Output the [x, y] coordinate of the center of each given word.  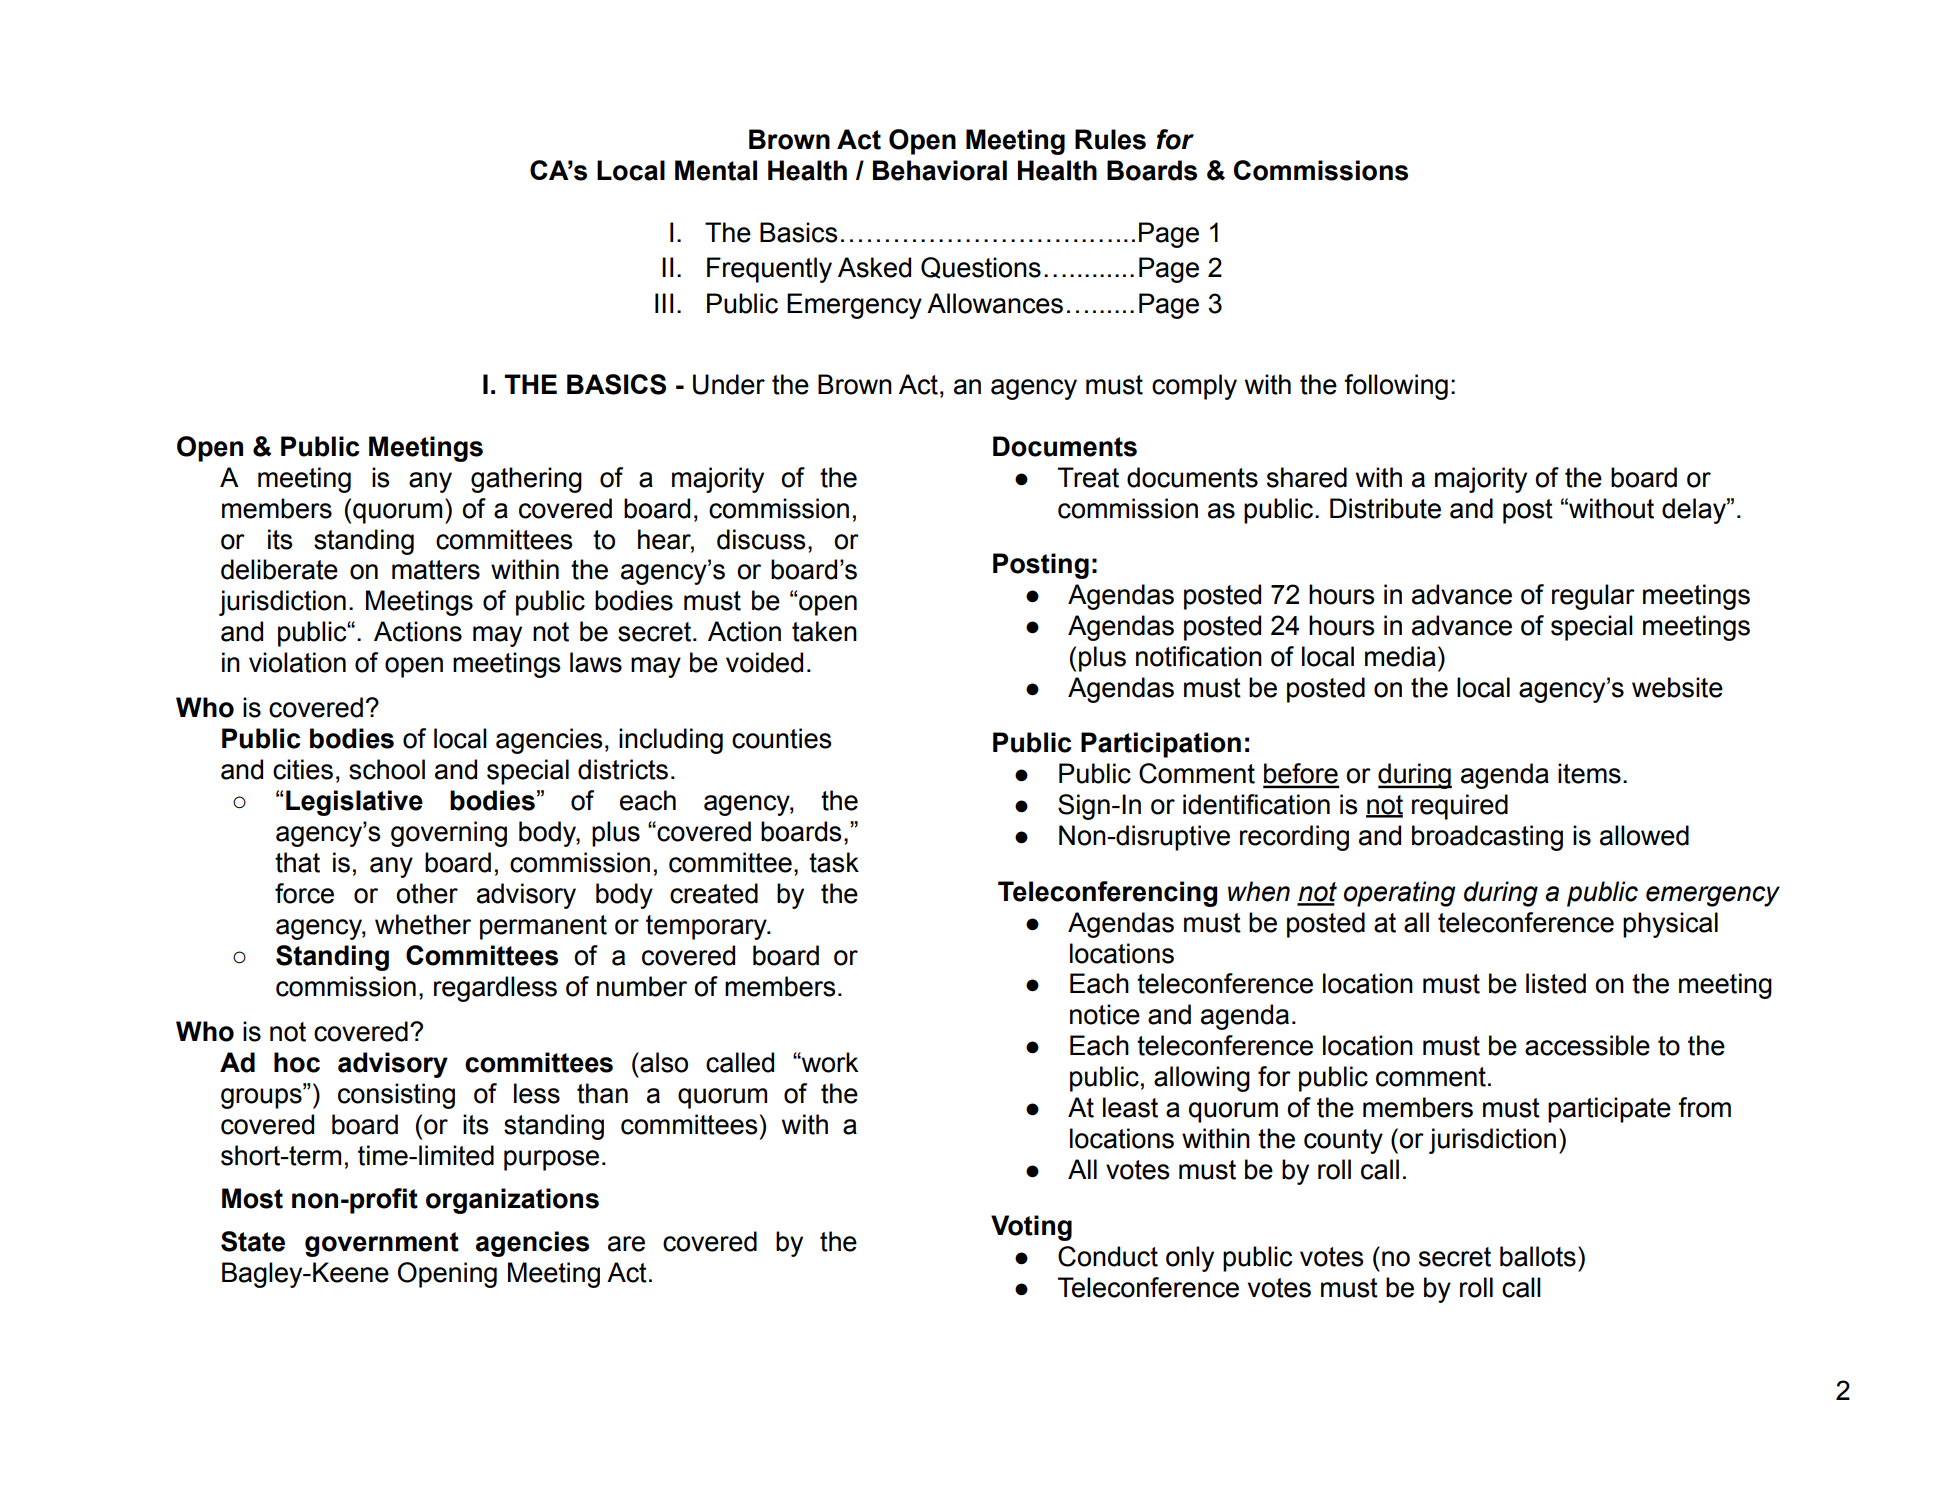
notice [1105, 1014]
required [1460, 807]
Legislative [354, 803]
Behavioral [940, 170]
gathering [526, 480]
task [834, 862]
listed [1556, 983]
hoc [297, 1062]
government [382, 1244]
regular [1593, 597]
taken [824, 631]
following [1396, 387]
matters [436, 570]
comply [1194, 387]
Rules [1110, 139]
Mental [716, 170]
